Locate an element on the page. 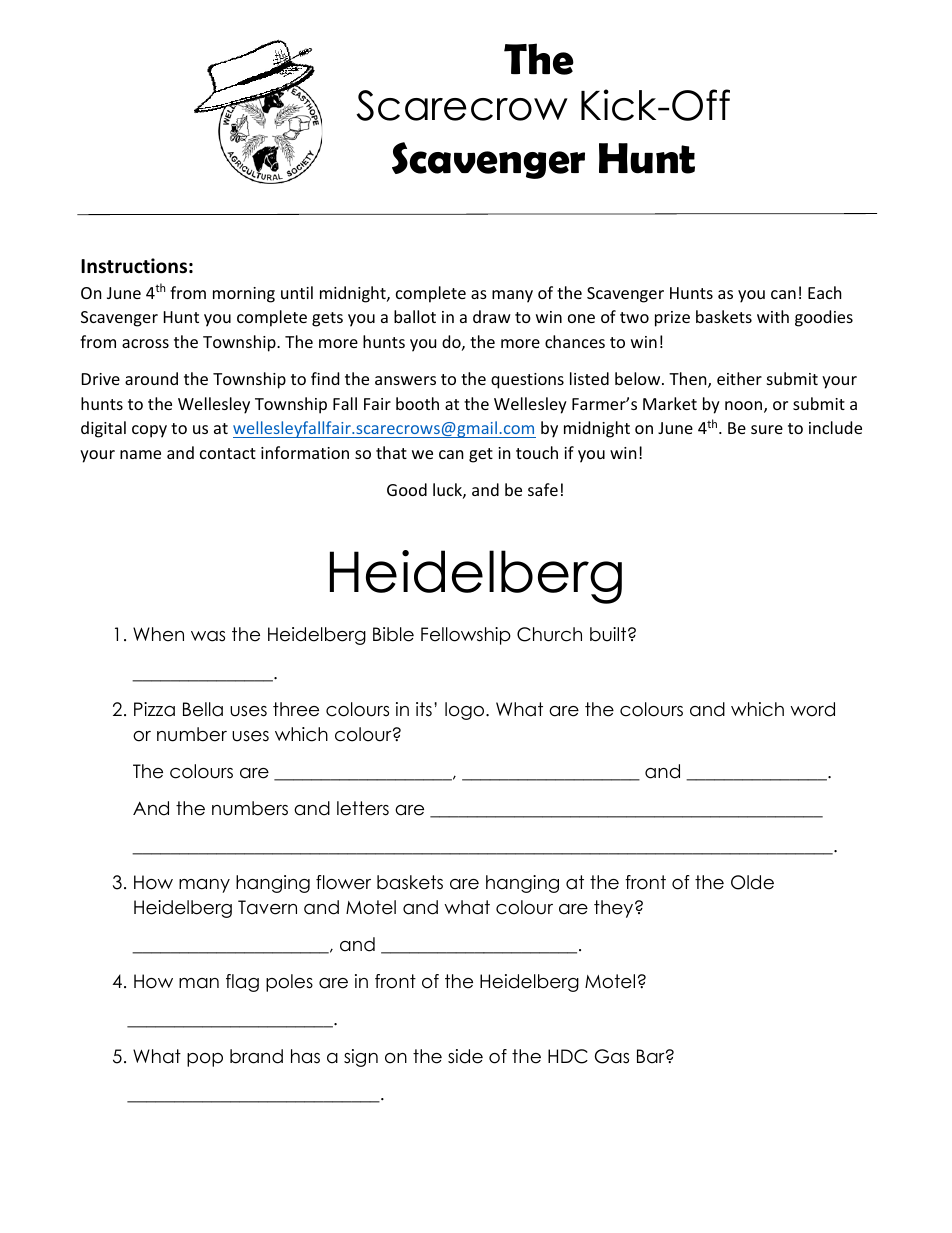 Image resolution: width=952 pixels, height=1233 pixels. Bella is located at coordinates (203, 709).
